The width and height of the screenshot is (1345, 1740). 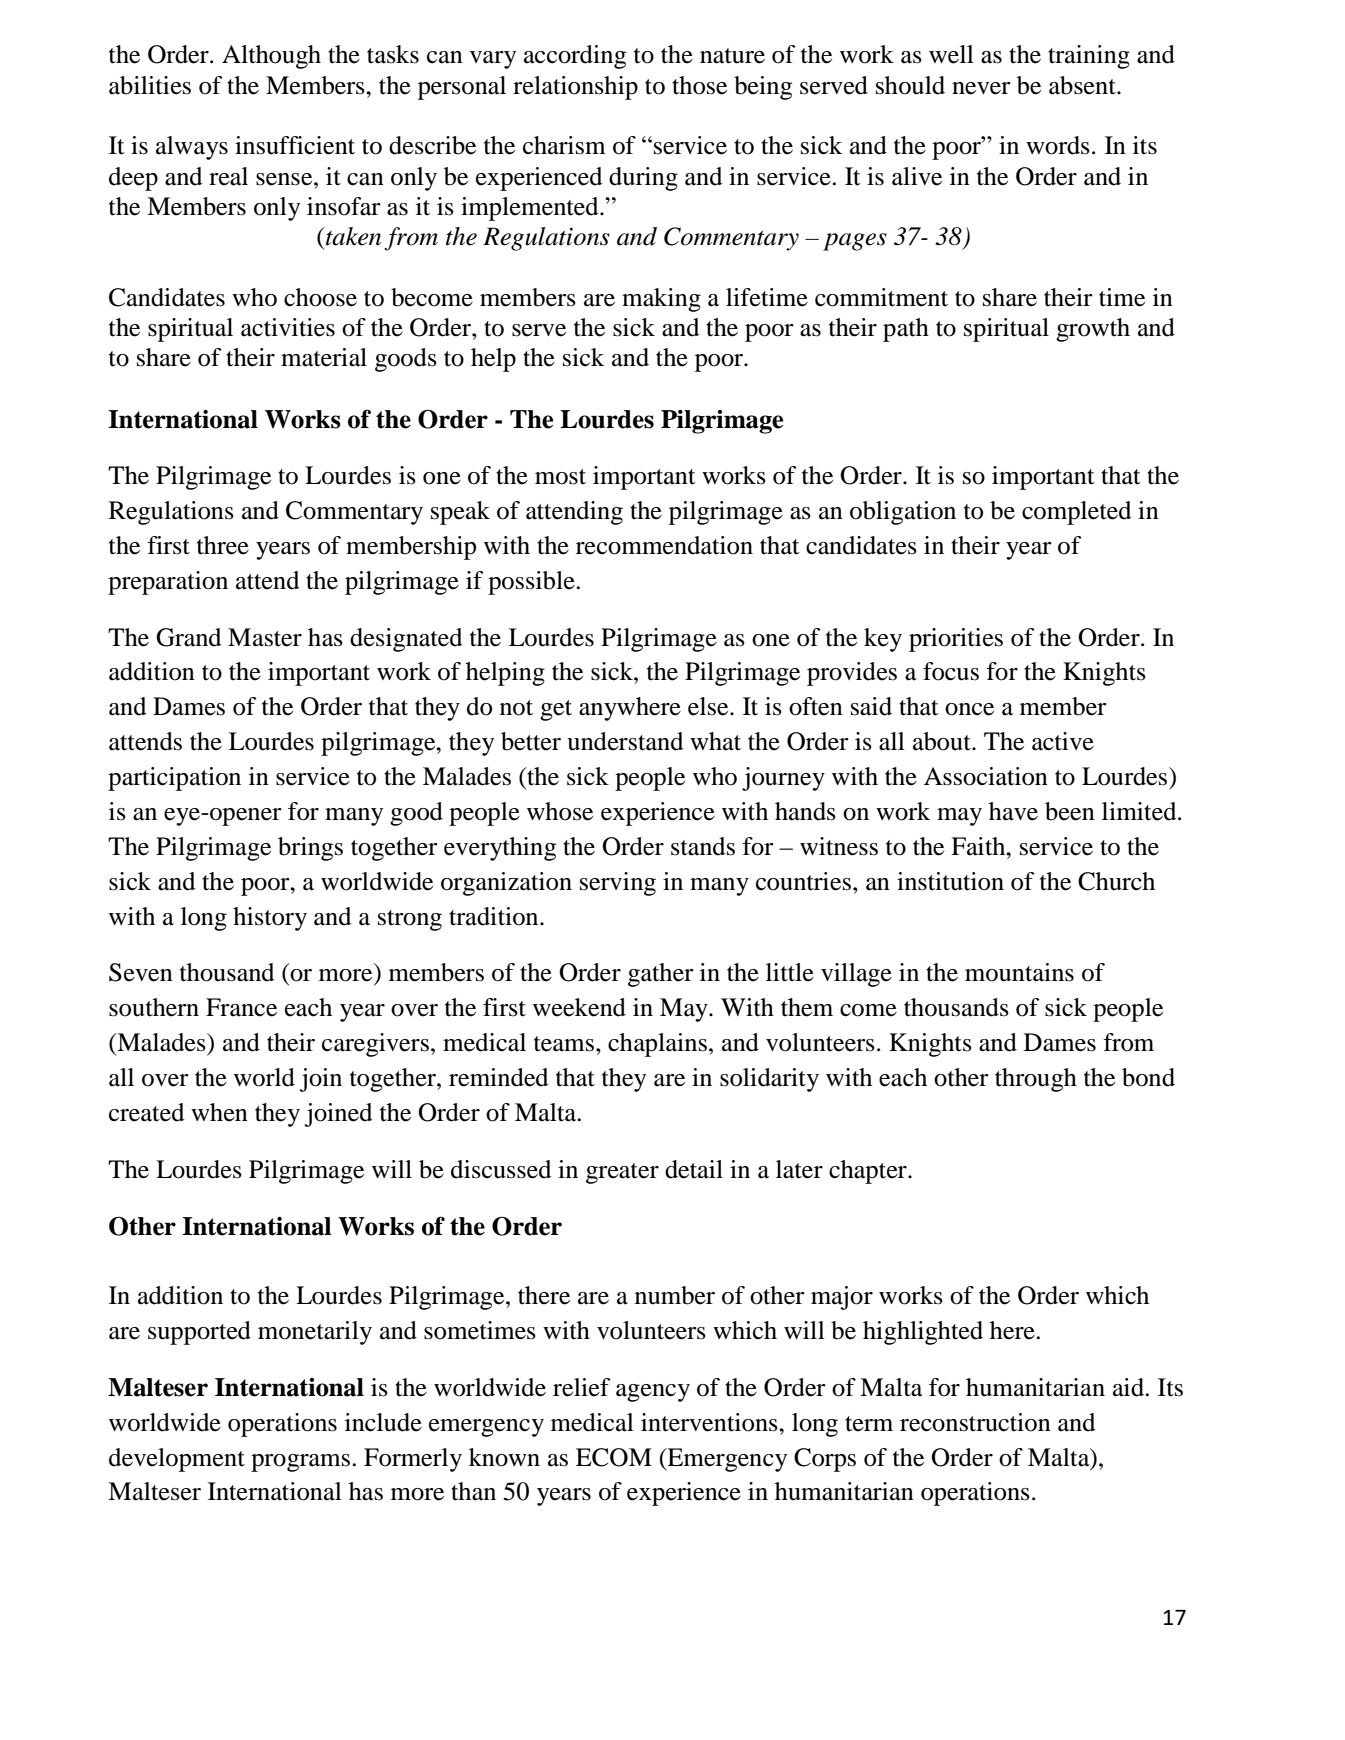 What do you see at coordinates (241, 1007) in the screenshot?
I see `France` at bounding box center [241, 1007].
